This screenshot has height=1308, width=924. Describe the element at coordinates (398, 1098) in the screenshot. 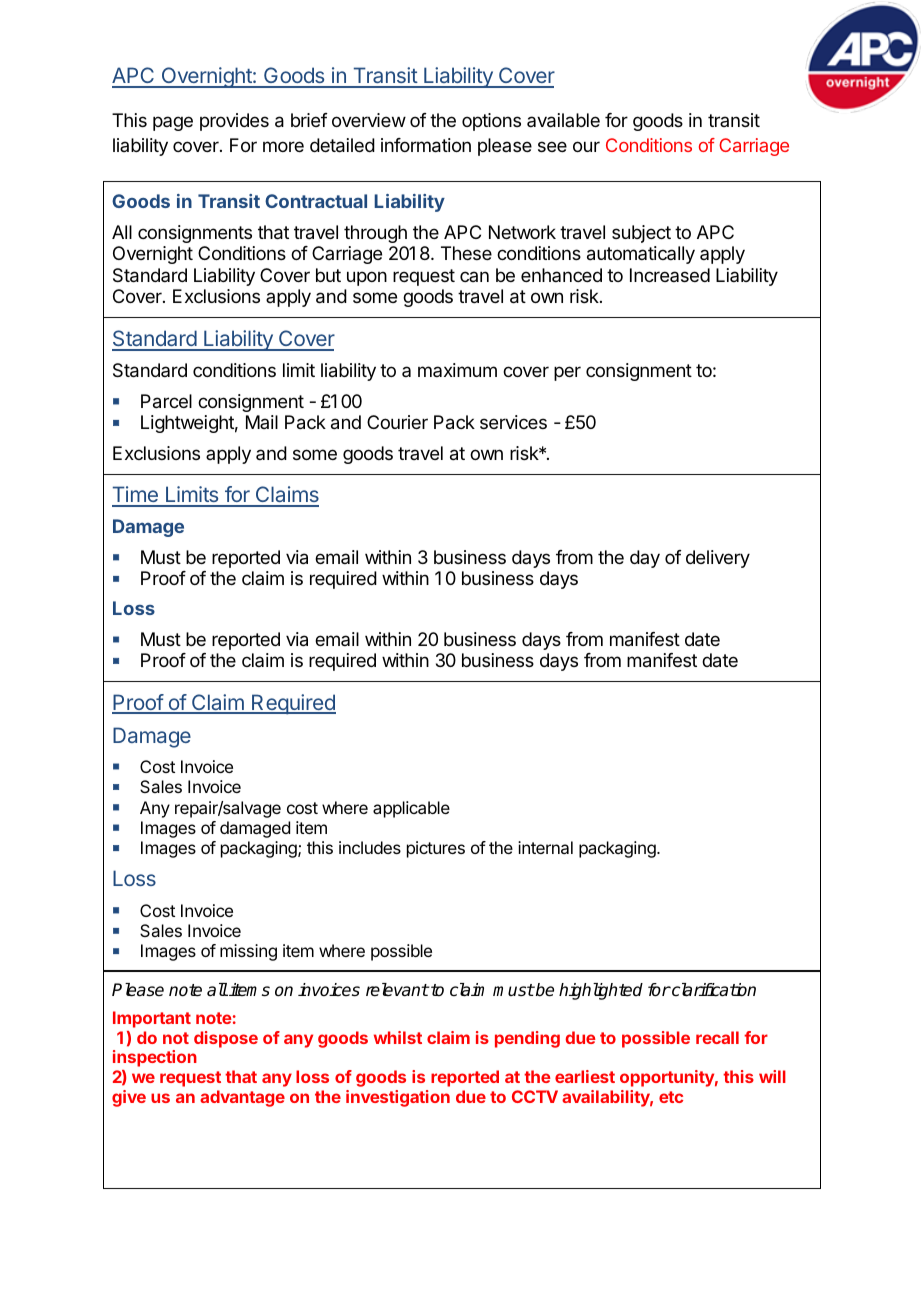

I see `investigation` at that location.
